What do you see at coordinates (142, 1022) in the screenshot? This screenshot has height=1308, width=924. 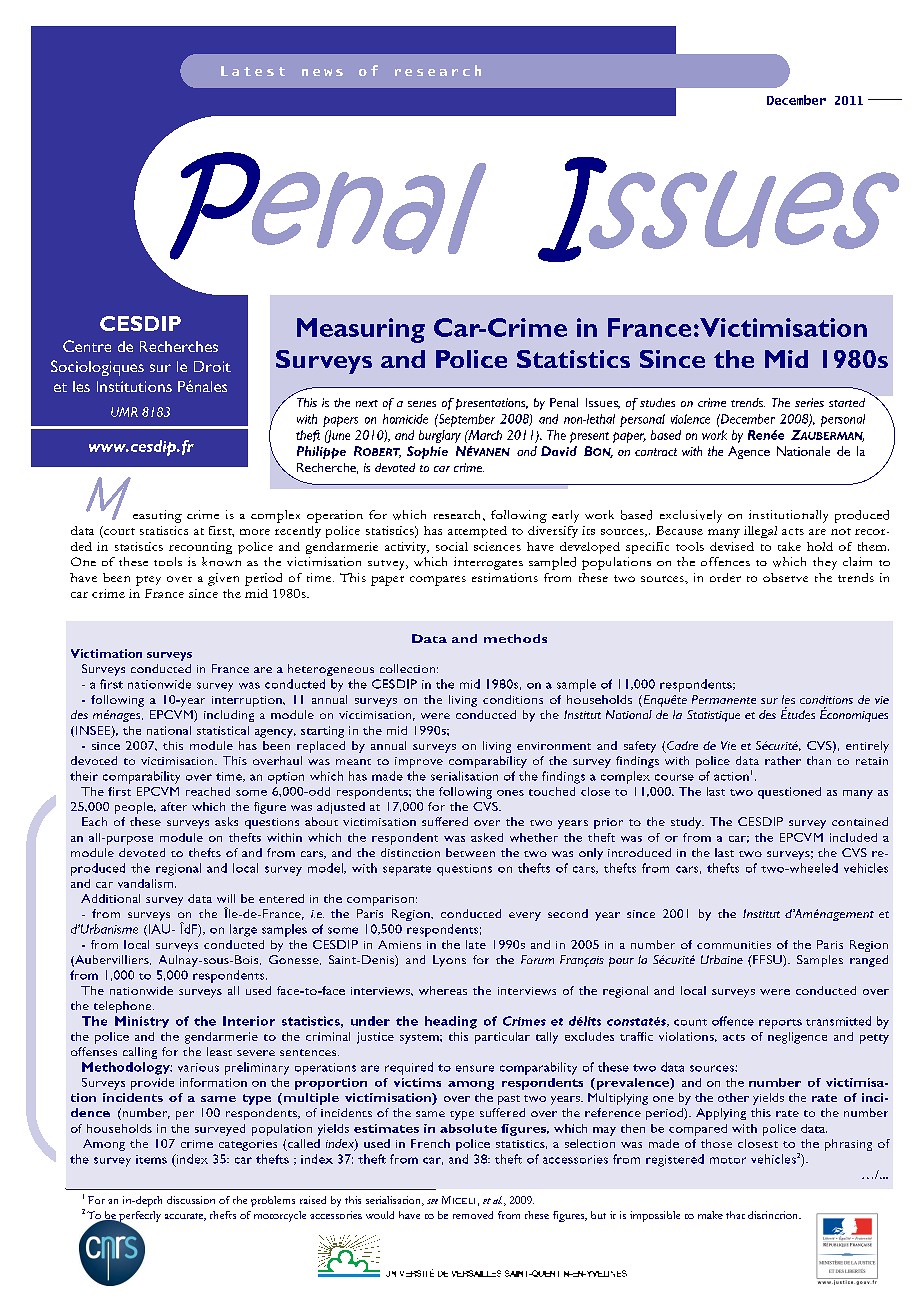 I see `Ministry` at bounding box center [142, 1022].
